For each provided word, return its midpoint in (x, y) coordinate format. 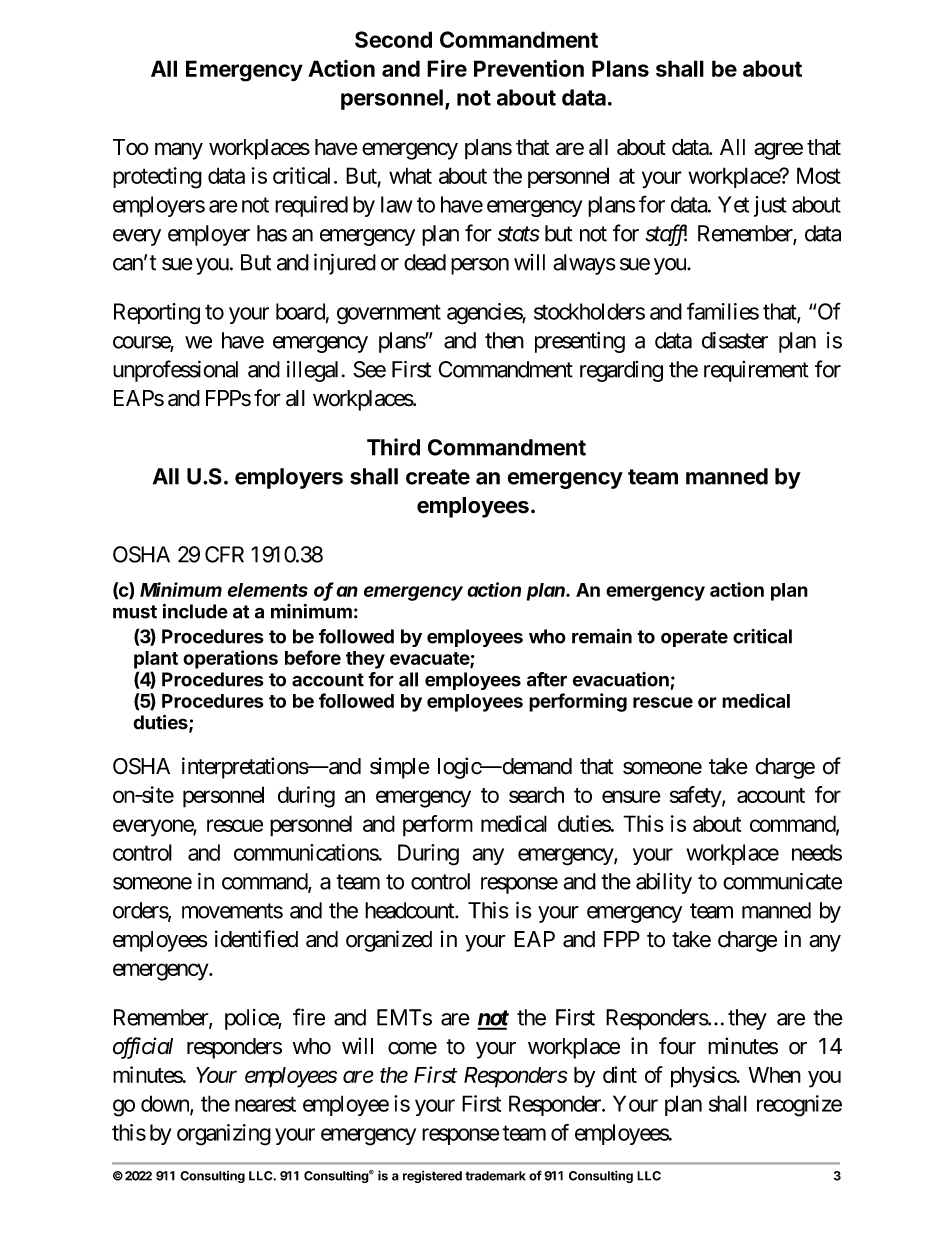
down (166, 1104)
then (504, 340)
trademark (495, 1176)
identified (256, 939)
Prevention (529, 68)
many (179, 151)
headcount (410, 910)
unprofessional (175, 371)
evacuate (430, 659)
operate (694, 638)
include (195, 611)
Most (819, 175)
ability (664, 883)
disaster (735, 340)
